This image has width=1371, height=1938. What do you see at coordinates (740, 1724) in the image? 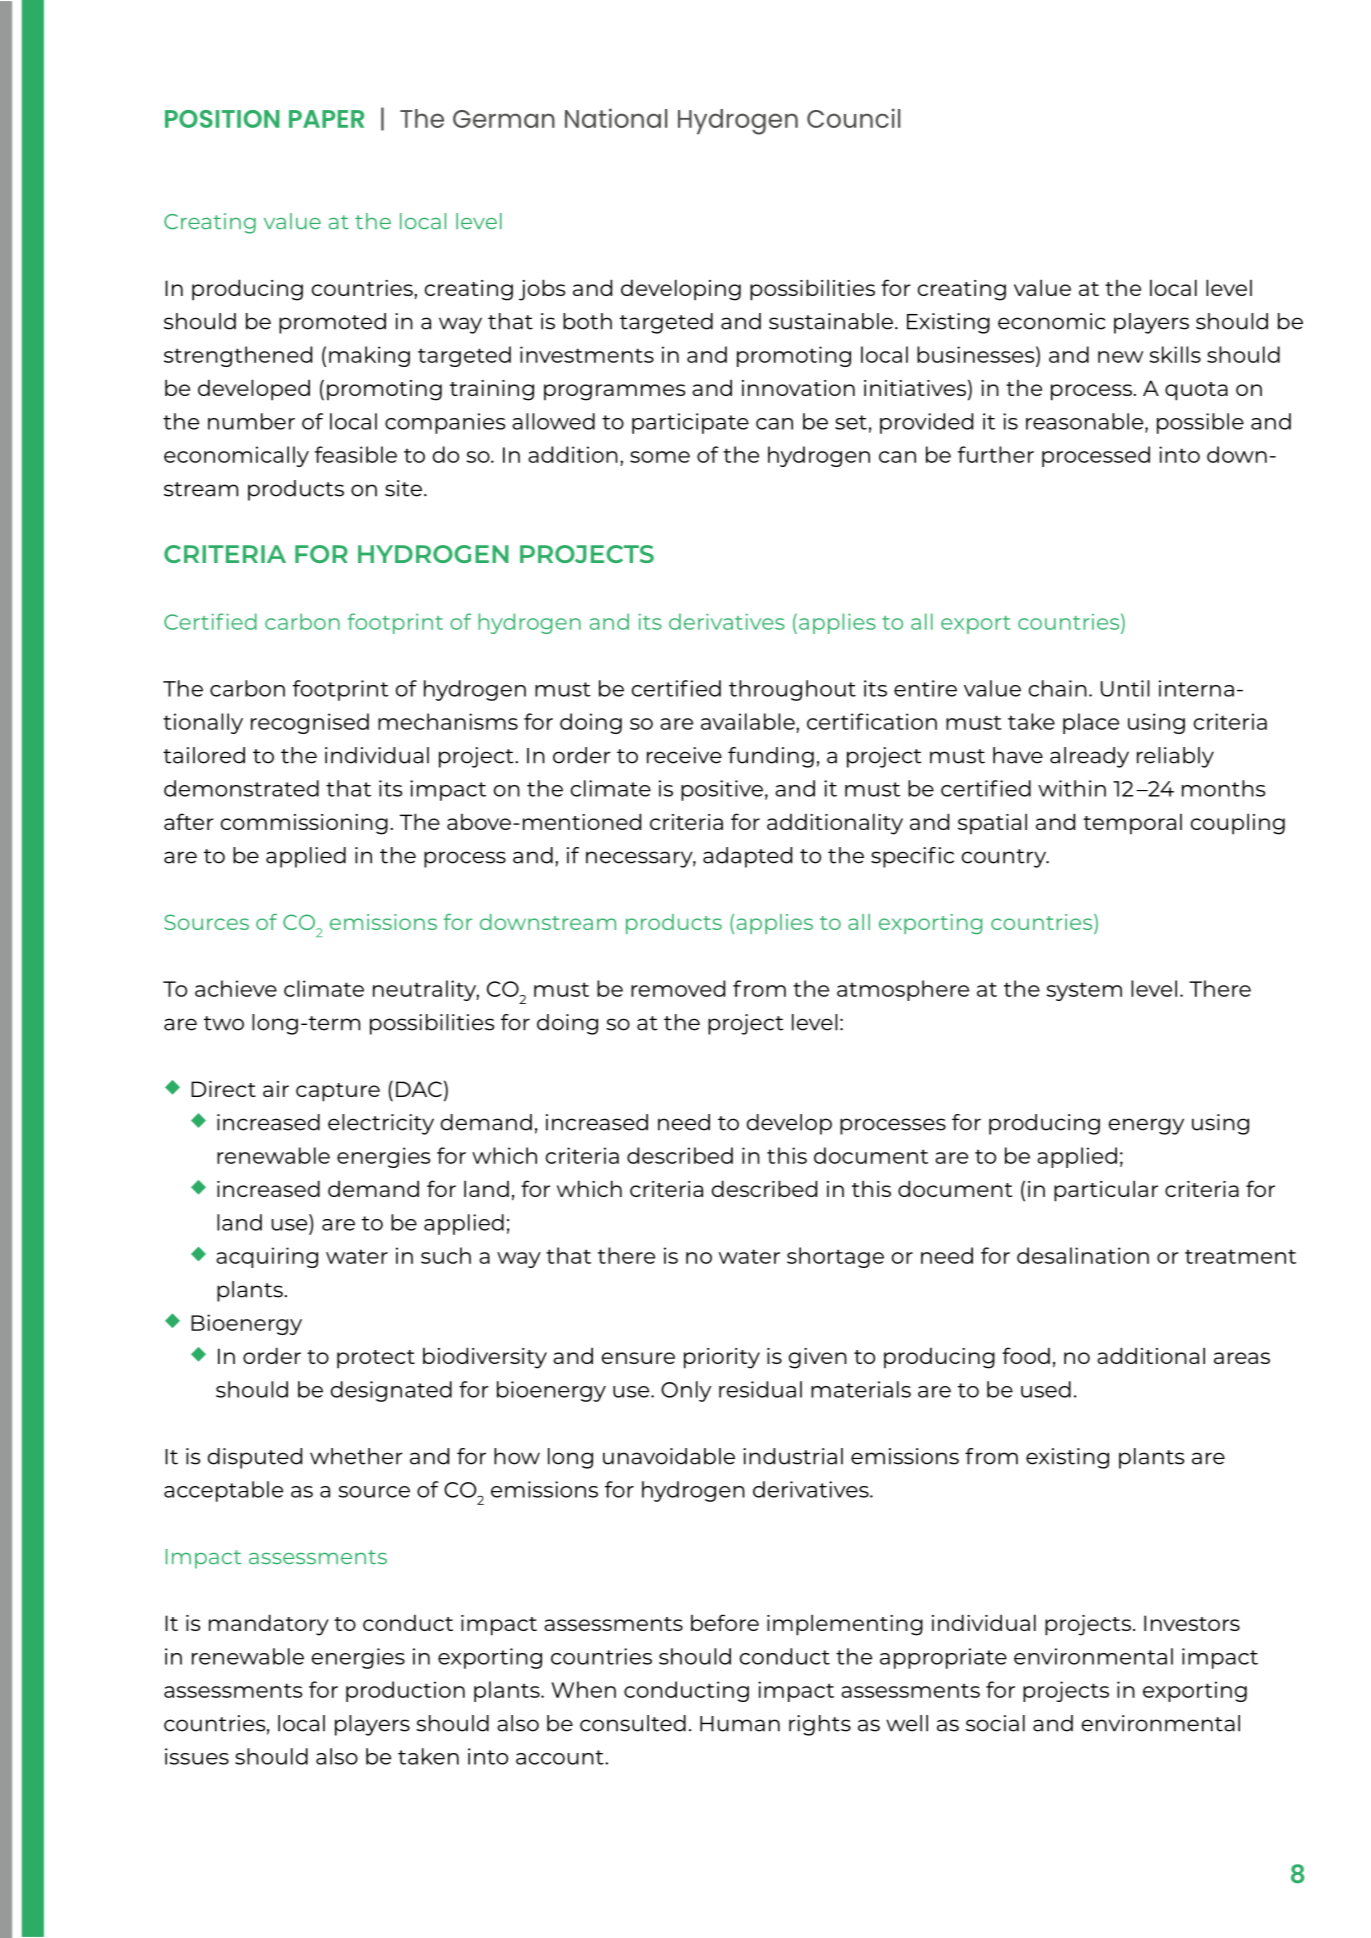
I see `Human` at bounding box center [740, 1724].
